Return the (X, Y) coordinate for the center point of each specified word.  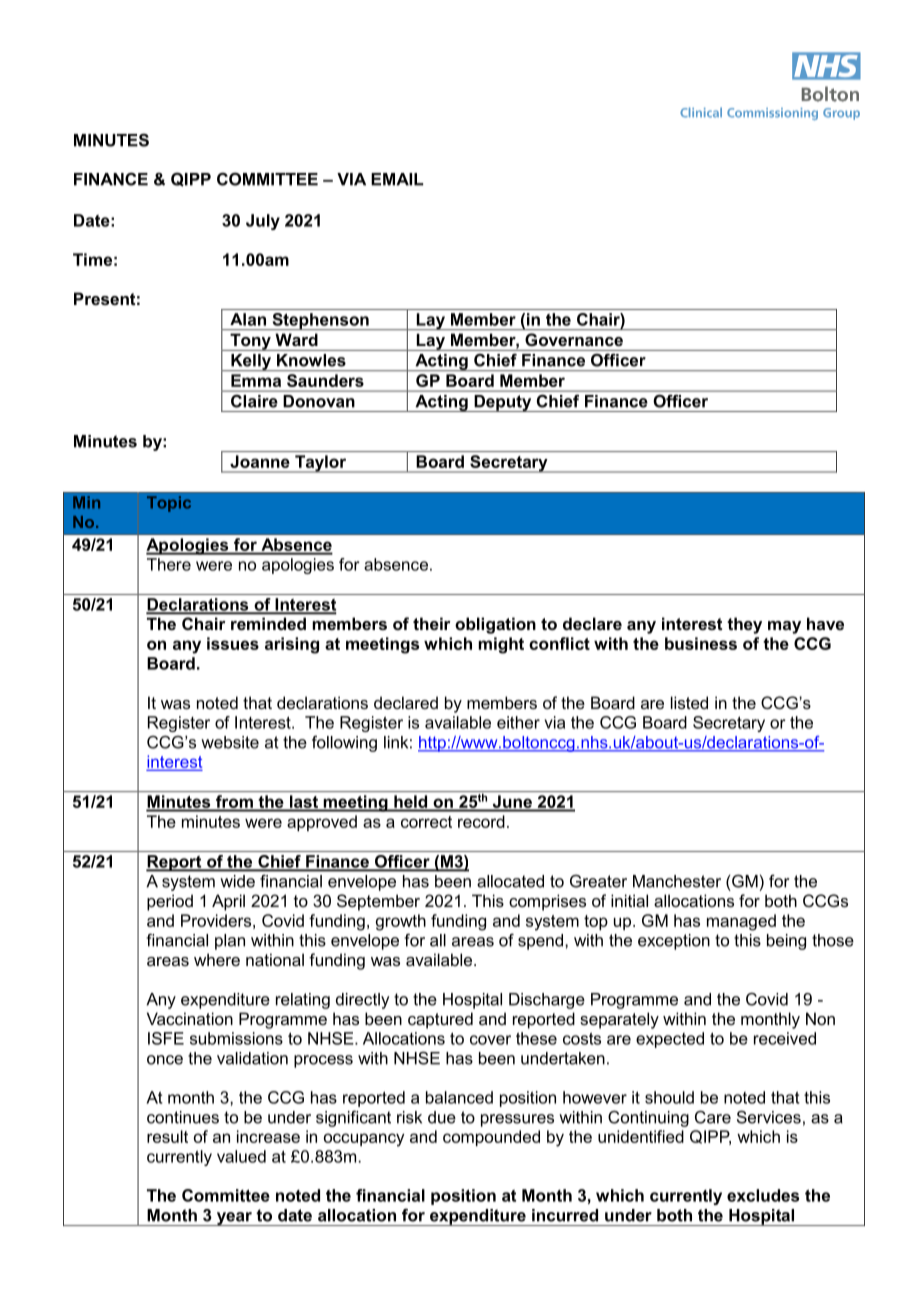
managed (741, 922)
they (744, 625)
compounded (491, 1138)
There (169, 564)
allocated (510, 881)
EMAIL (397, 179)
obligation (495, 625)
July (263, 222)
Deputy (503, 403)
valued (241, 1156)
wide (237, 881)
